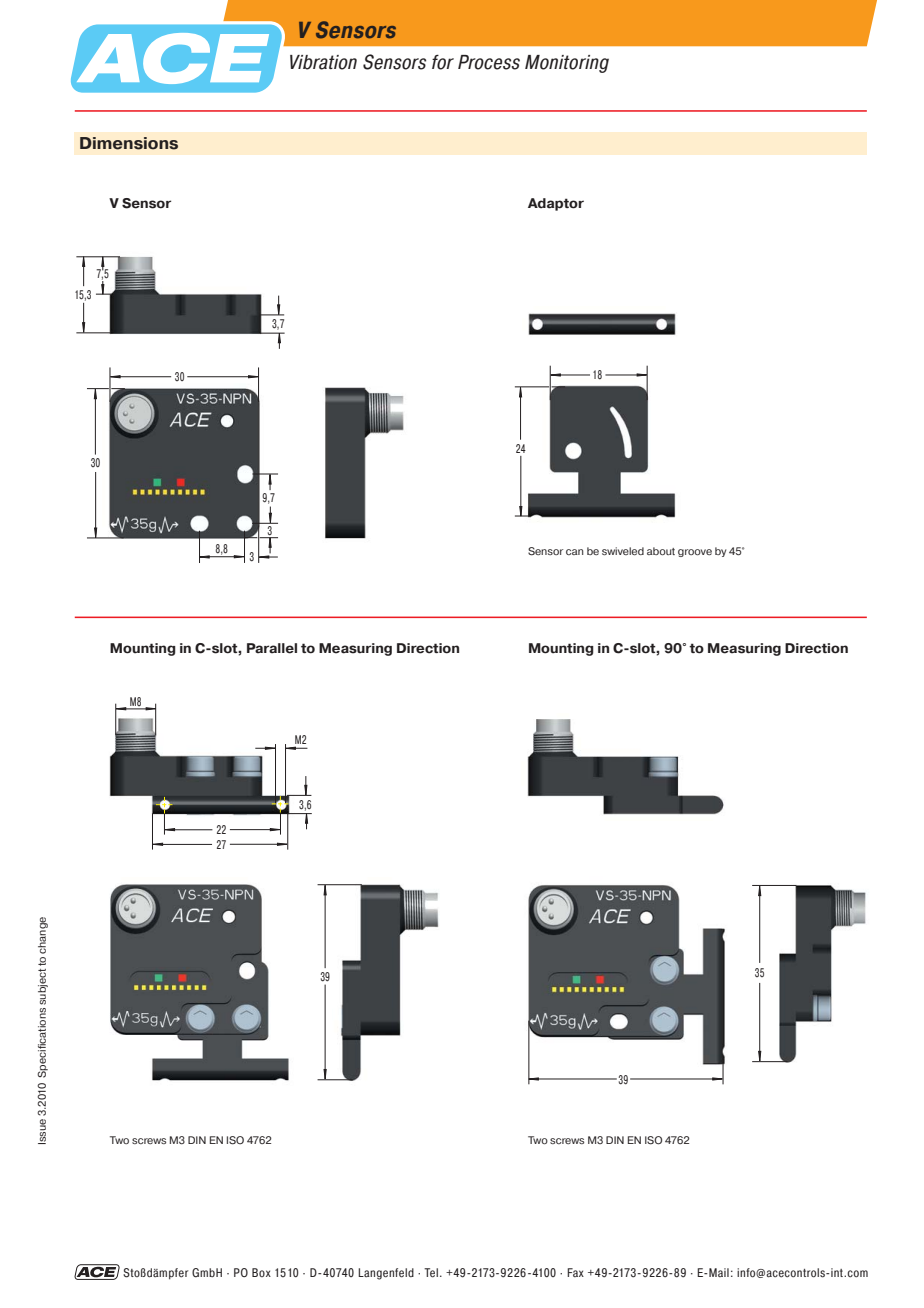 Image resolution: width=924 pixels, height=1308 pixels. I want to click on groove, so click(695, 553).
